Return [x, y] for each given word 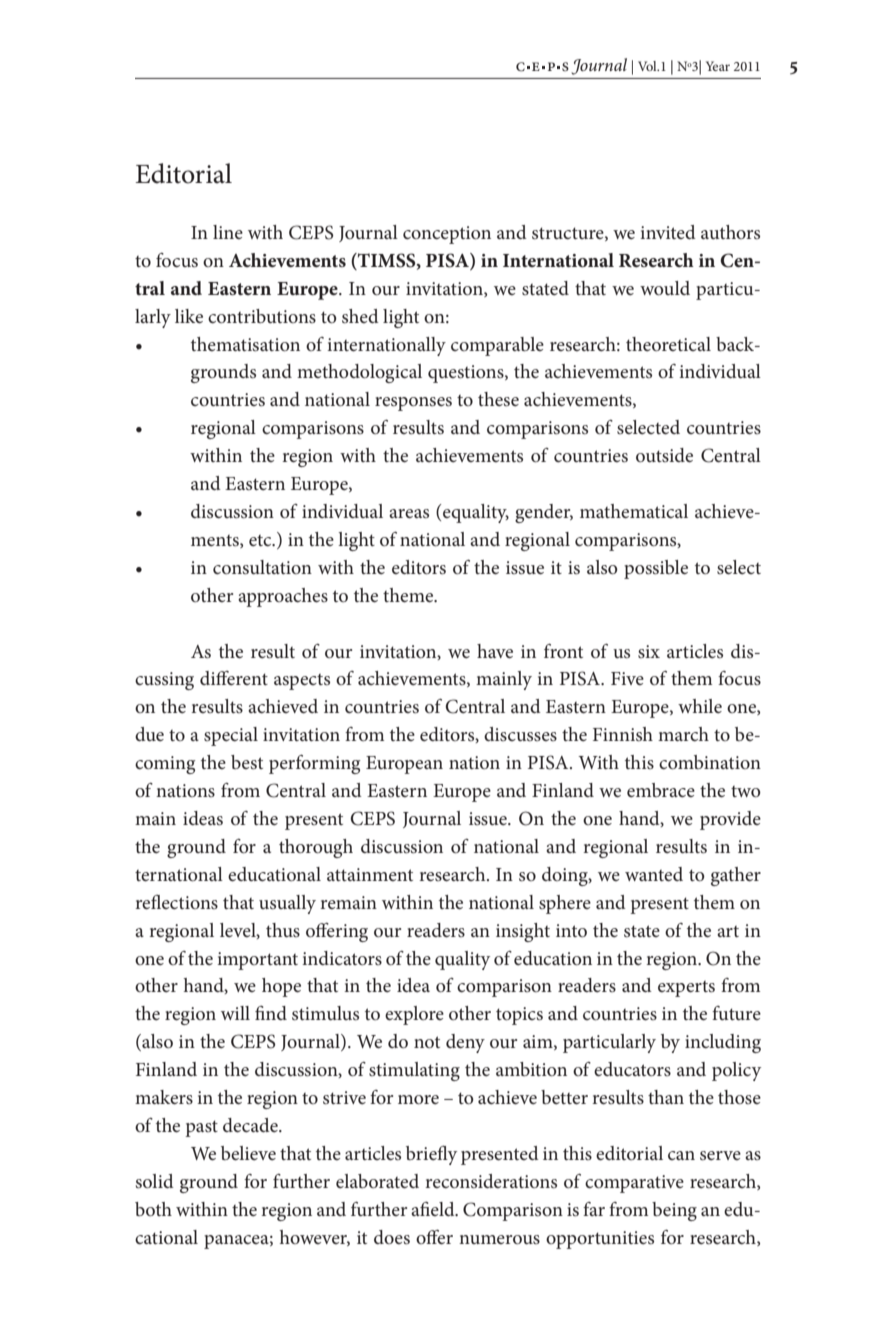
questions [467, 374]
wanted [654, 874]
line [228, 232]
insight [523, 932]
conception [447, 235]
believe [248, 1153]
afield [434, 1209]
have [495, 651]
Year [718, 66]
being [674, 1211]
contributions [262, 316]
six [649, 651]
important [257, 961]
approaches [283, 597]
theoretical [668, 344]
